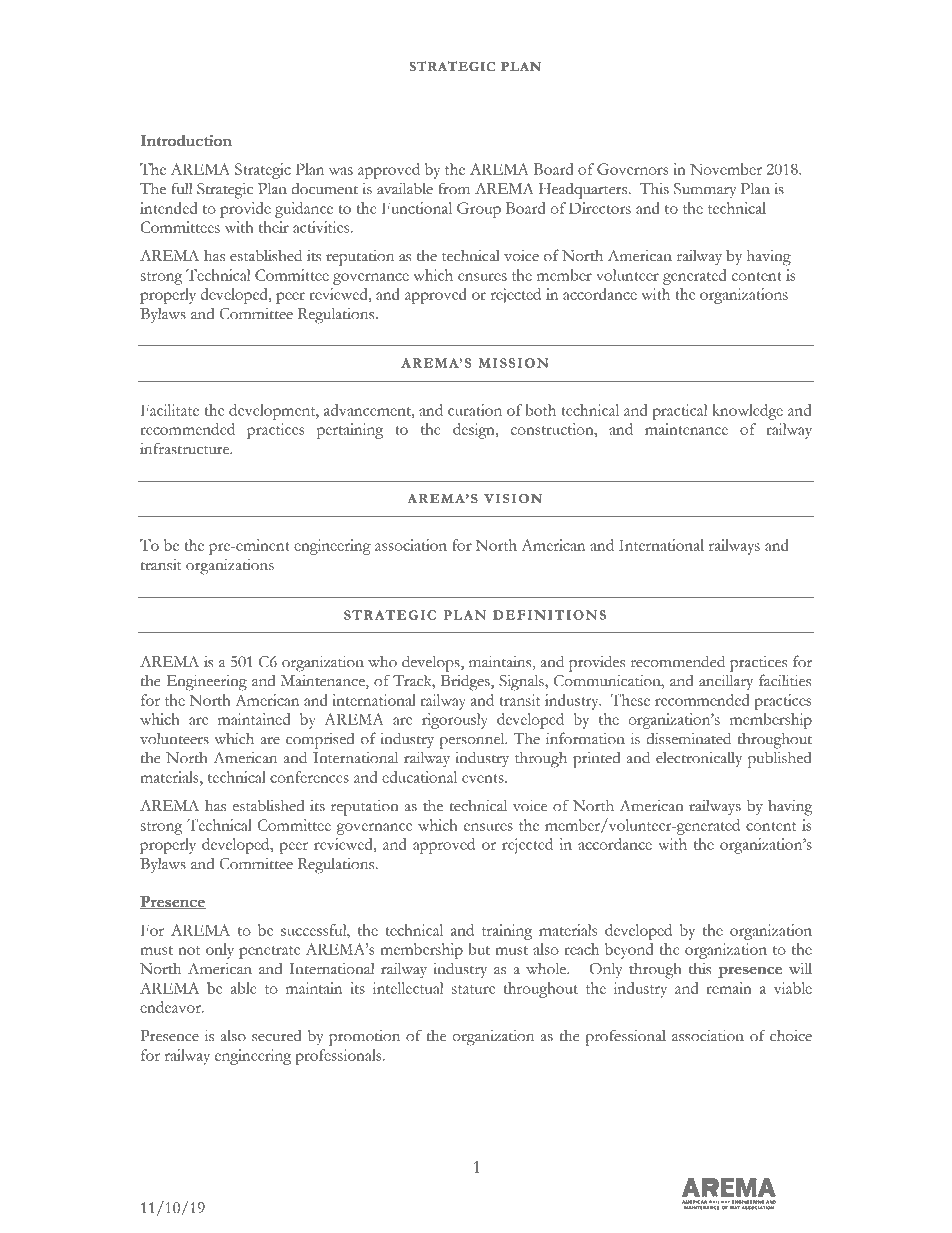 The height and width of the screenshot is (1233, 952). Describe the element at coordinates (699, 759) in the screenshot. I see `electronically` at that location.
